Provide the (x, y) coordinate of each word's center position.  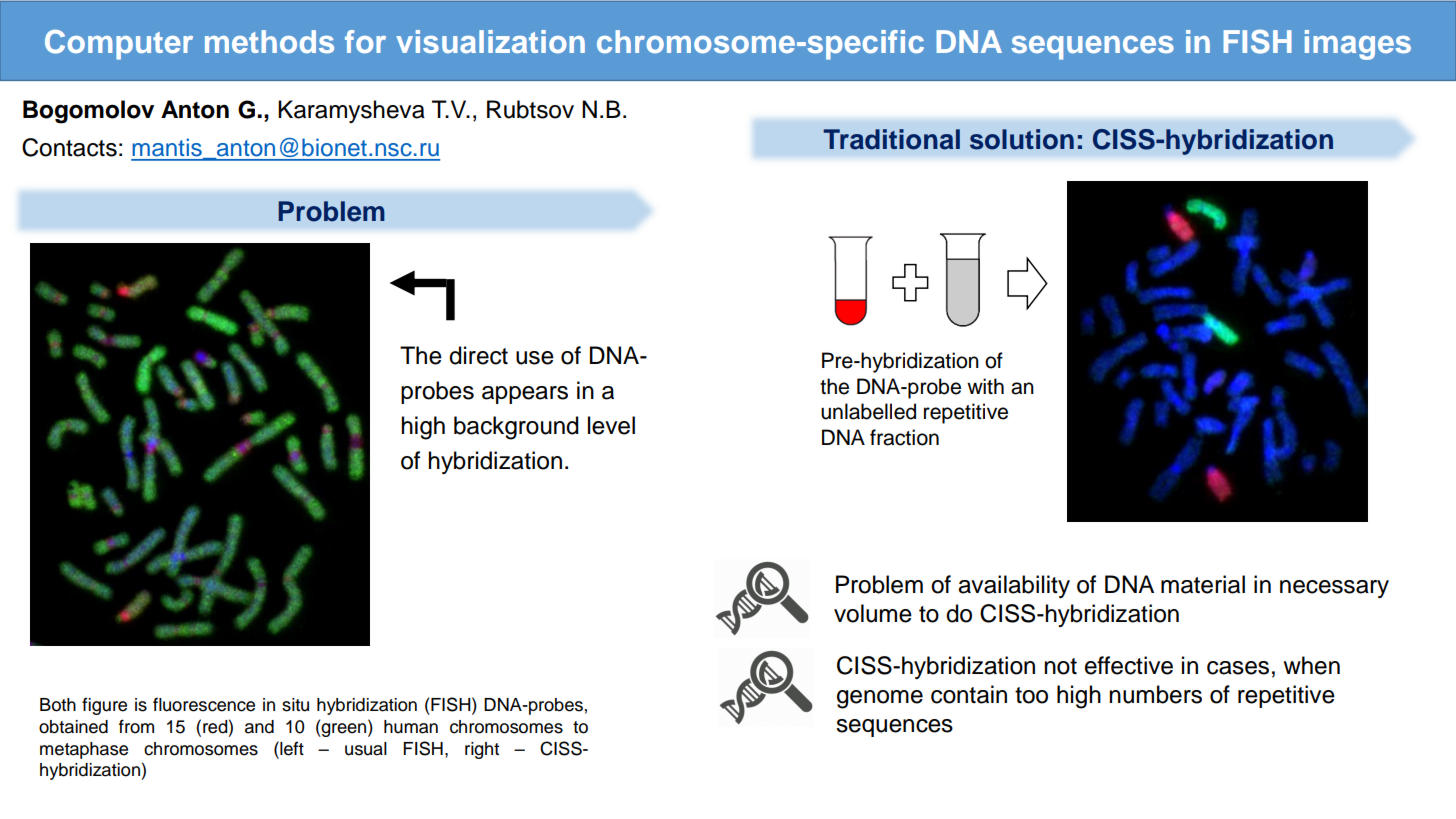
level (611, 425)
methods (269, 41)
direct (478, 355)
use (535, 358)
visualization (490, 41)
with (985, 386)
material (1203, 584)
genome (880, 699)
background (516, 428)
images (1358, 45)
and (259, 727)
